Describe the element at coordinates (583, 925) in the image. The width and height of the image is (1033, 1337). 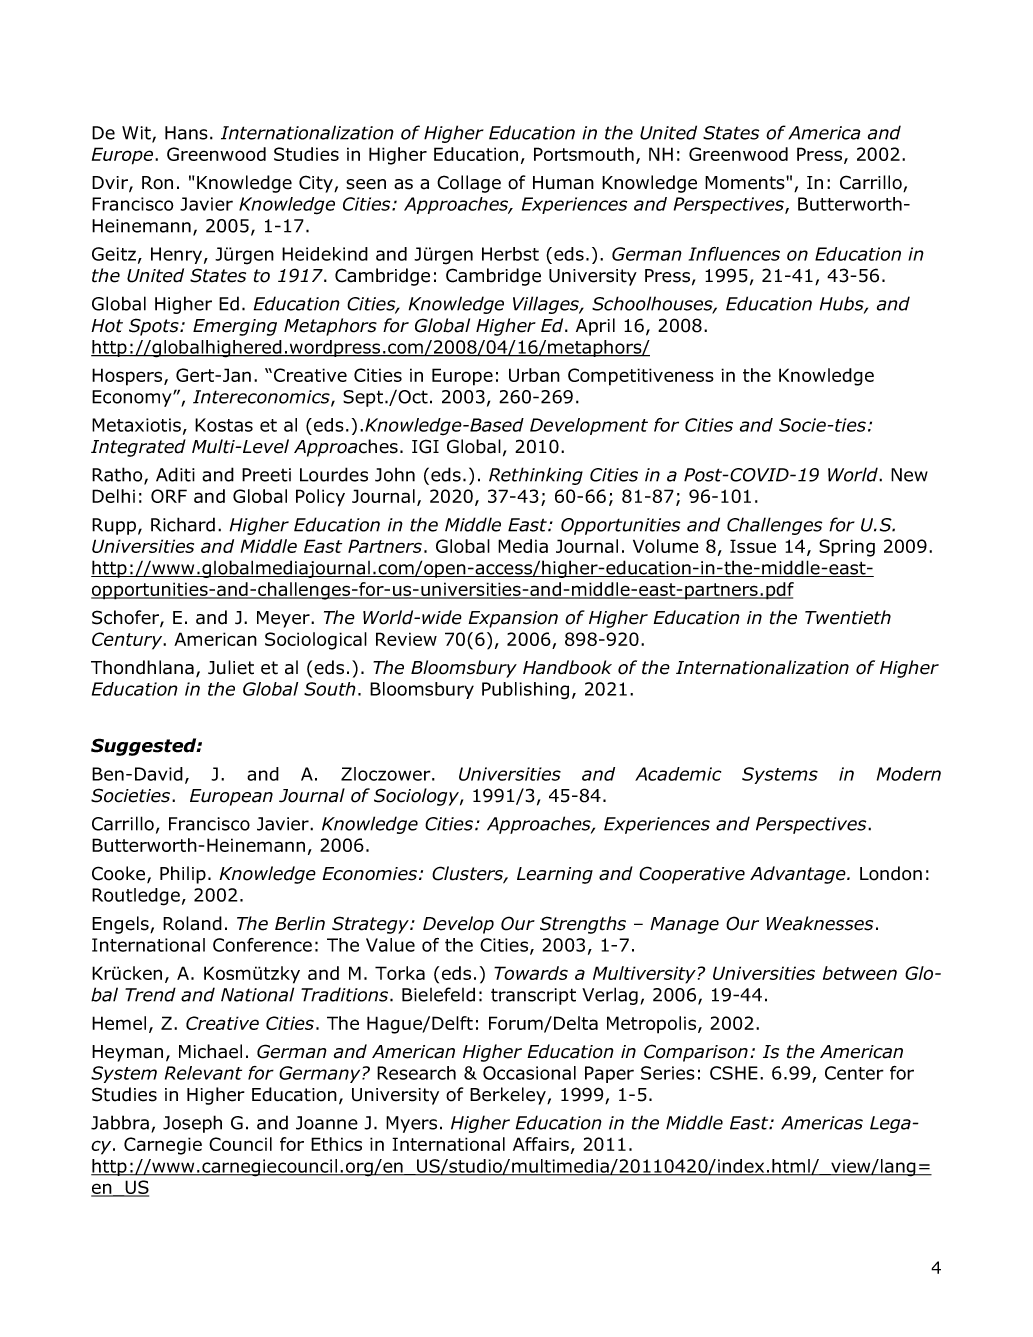
I see `Strengths` at that location.
